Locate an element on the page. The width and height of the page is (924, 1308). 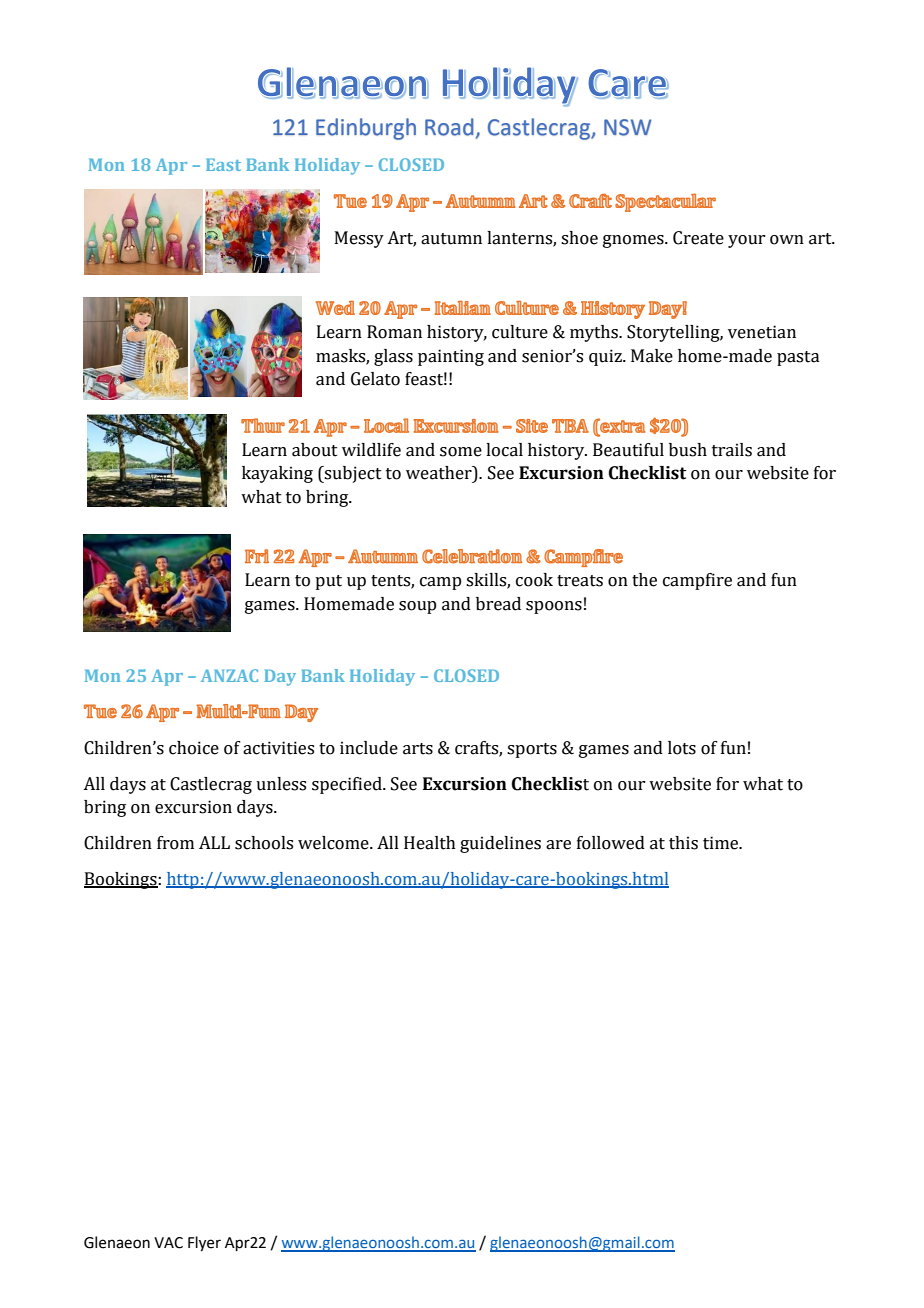
Flyer is located at coordinates (204, 1244).
